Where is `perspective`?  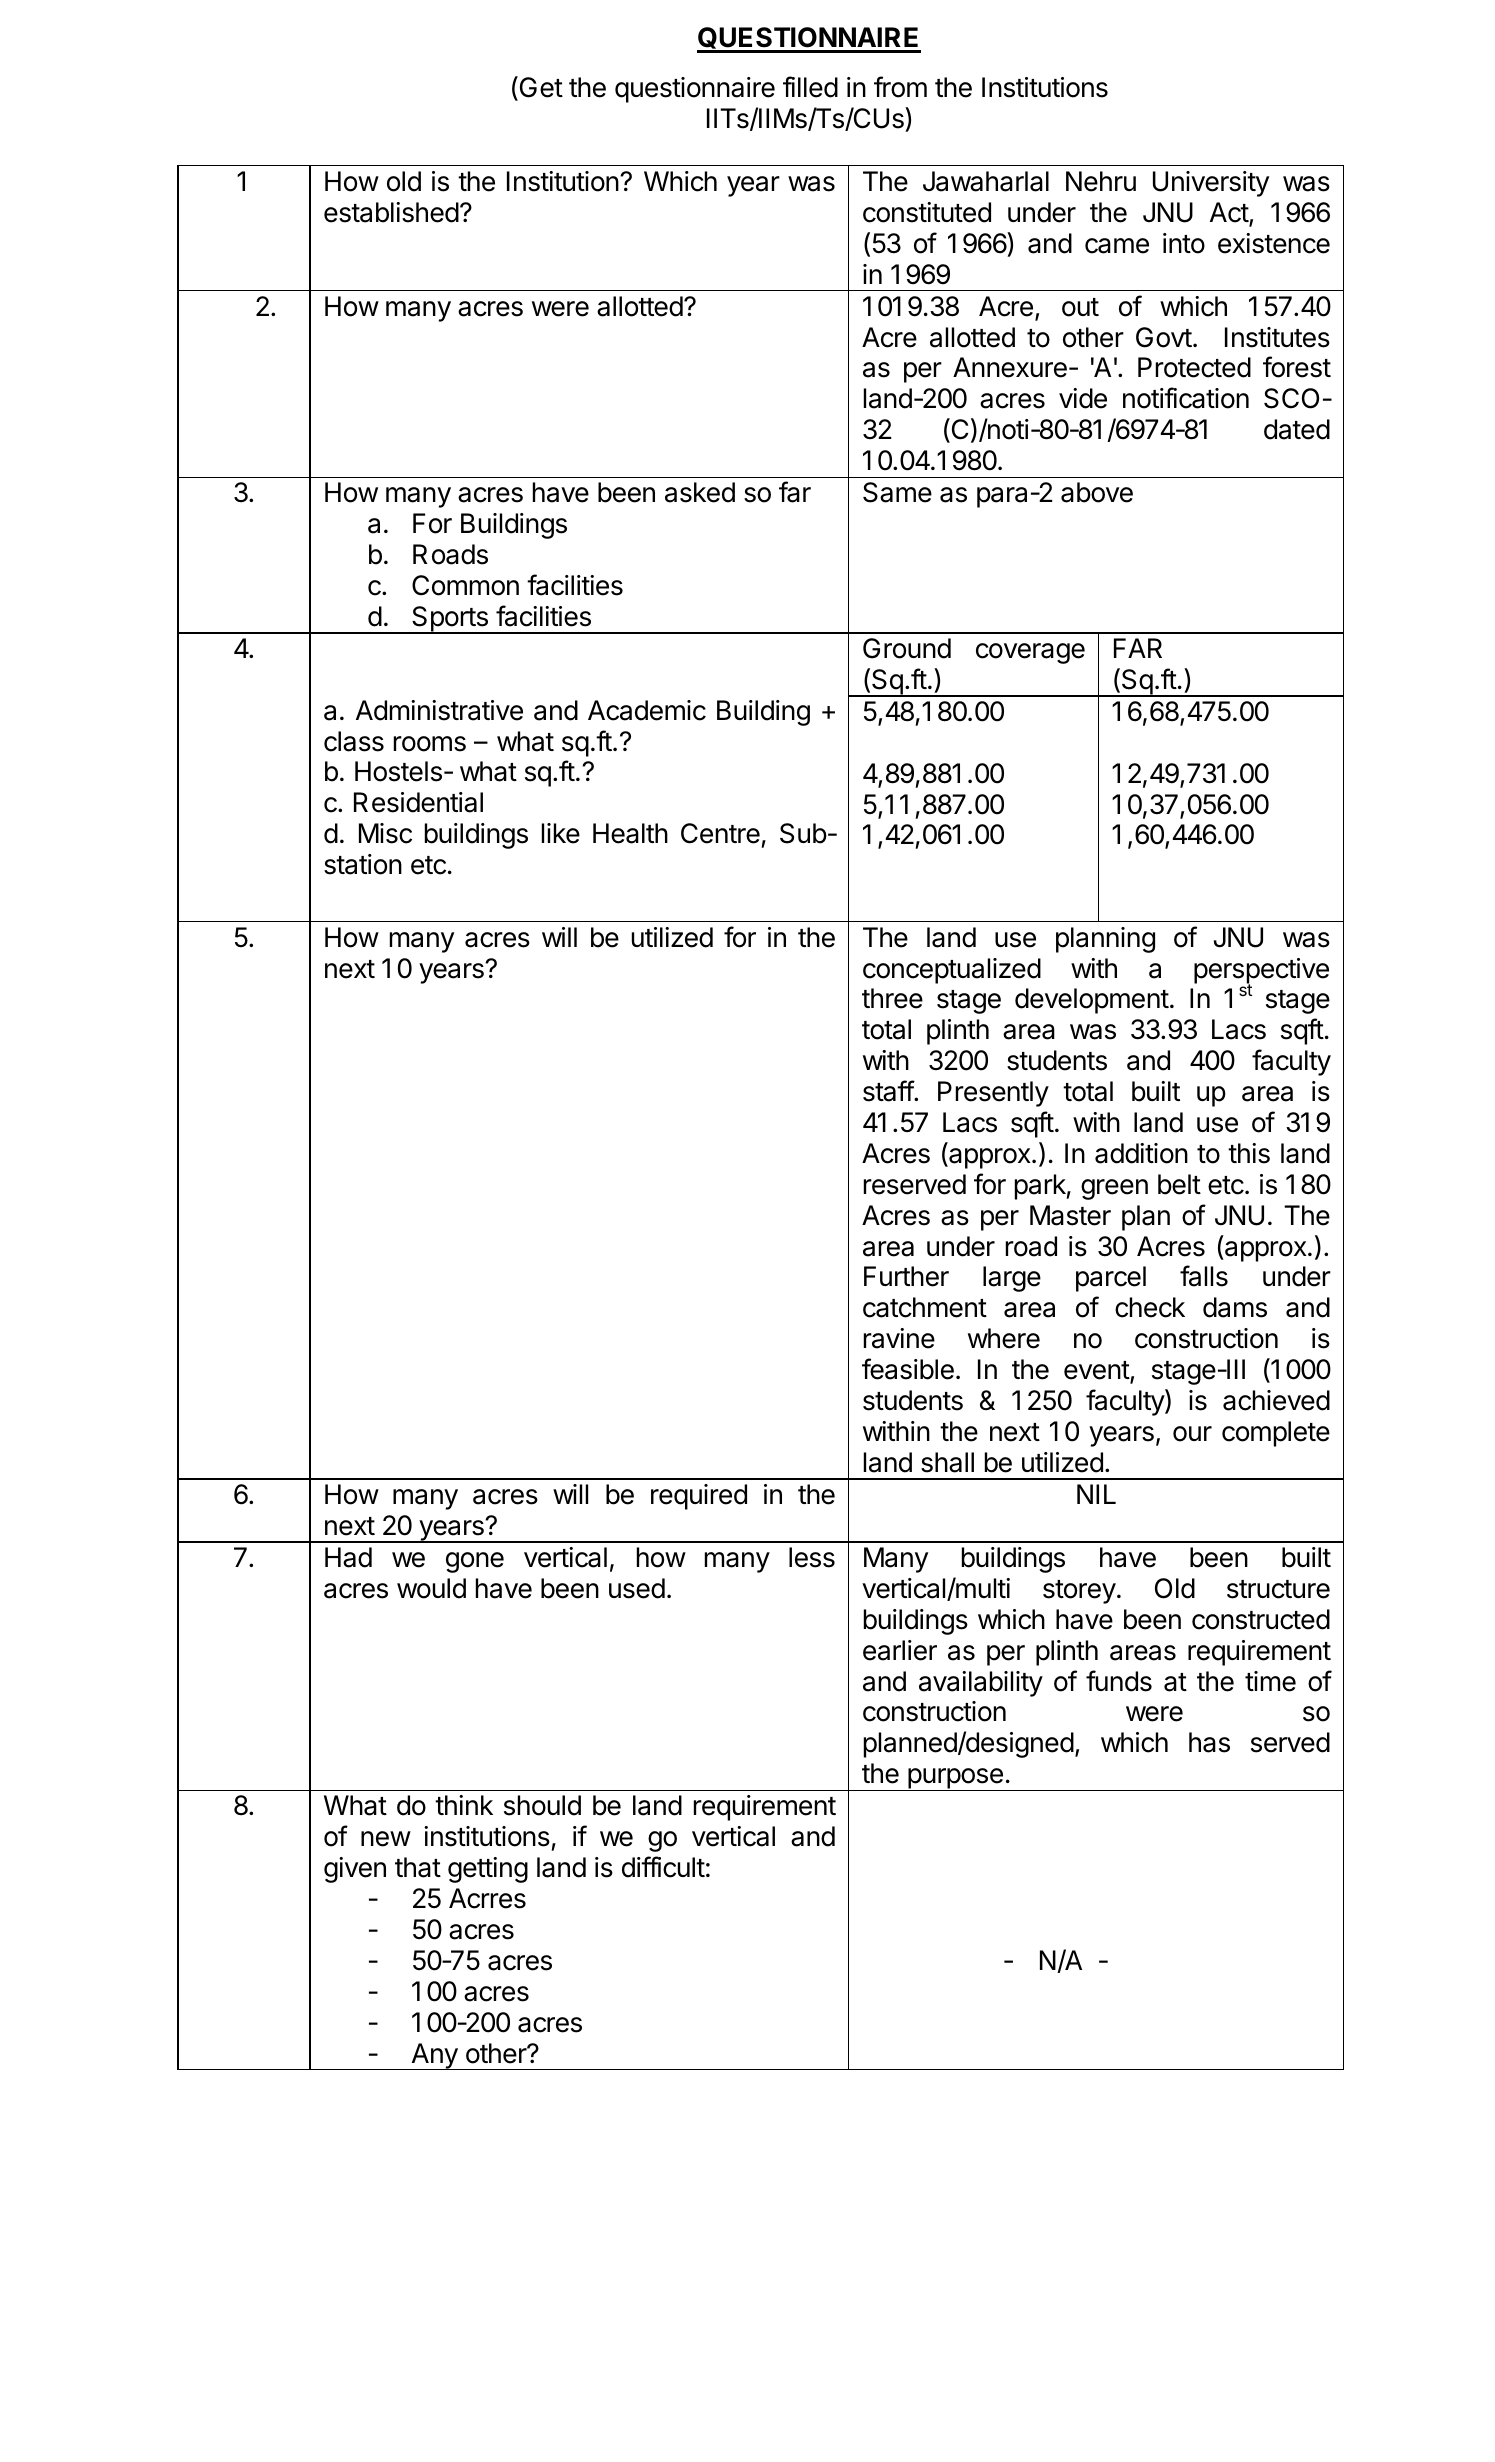
perspective is located at coordinates (1261, 972).
